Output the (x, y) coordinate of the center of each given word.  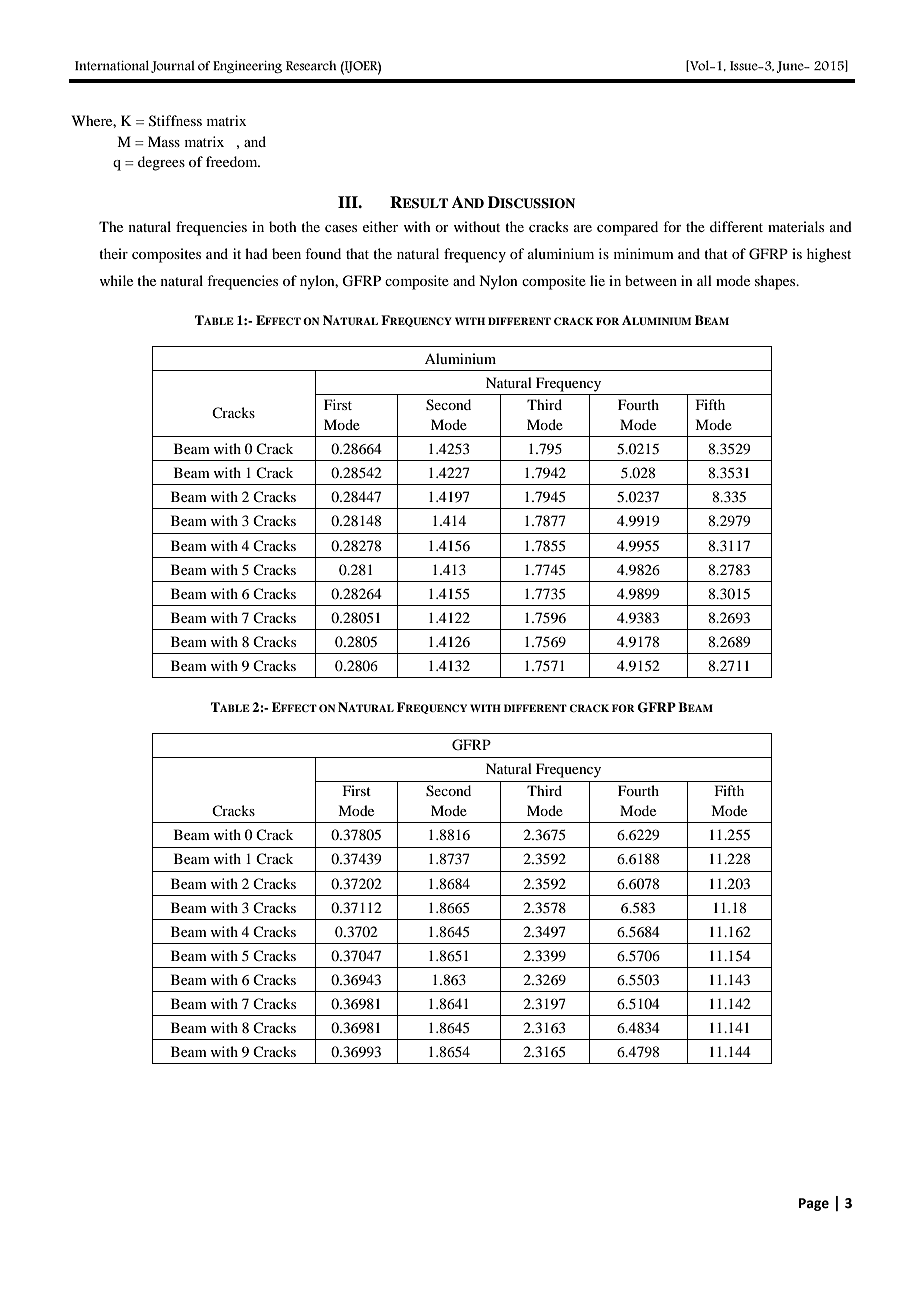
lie (597, 280)
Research (311, 65)
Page (814, 1204)
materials (796, 226)
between (651, 280)
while (116, 280)
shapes (776, 282)
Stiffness (175, 121)
